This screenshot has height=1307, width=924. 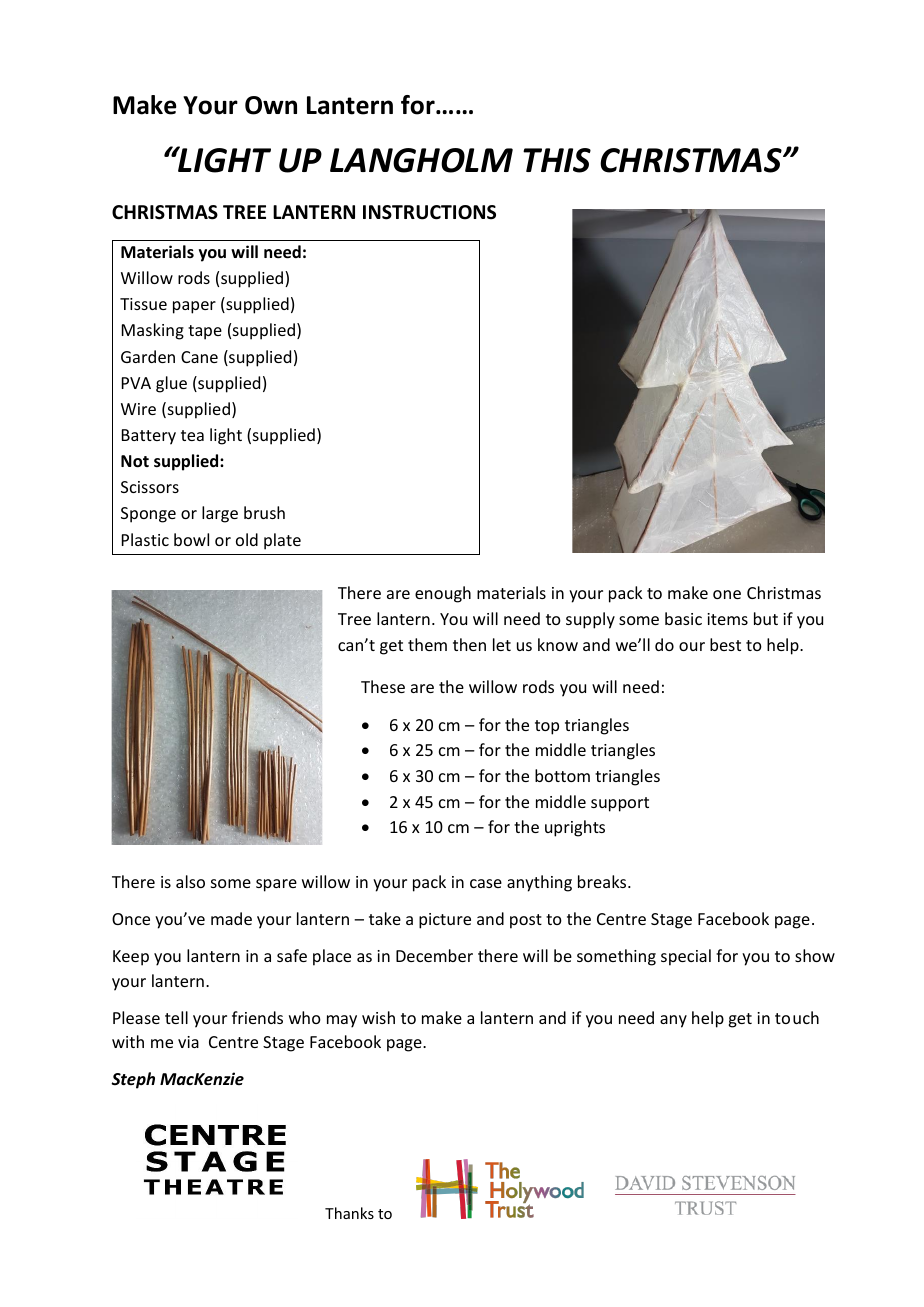 What do you see at coordinates (271, 105) in the screenshot?
I see `Own` at bounding box center [271, 105].
